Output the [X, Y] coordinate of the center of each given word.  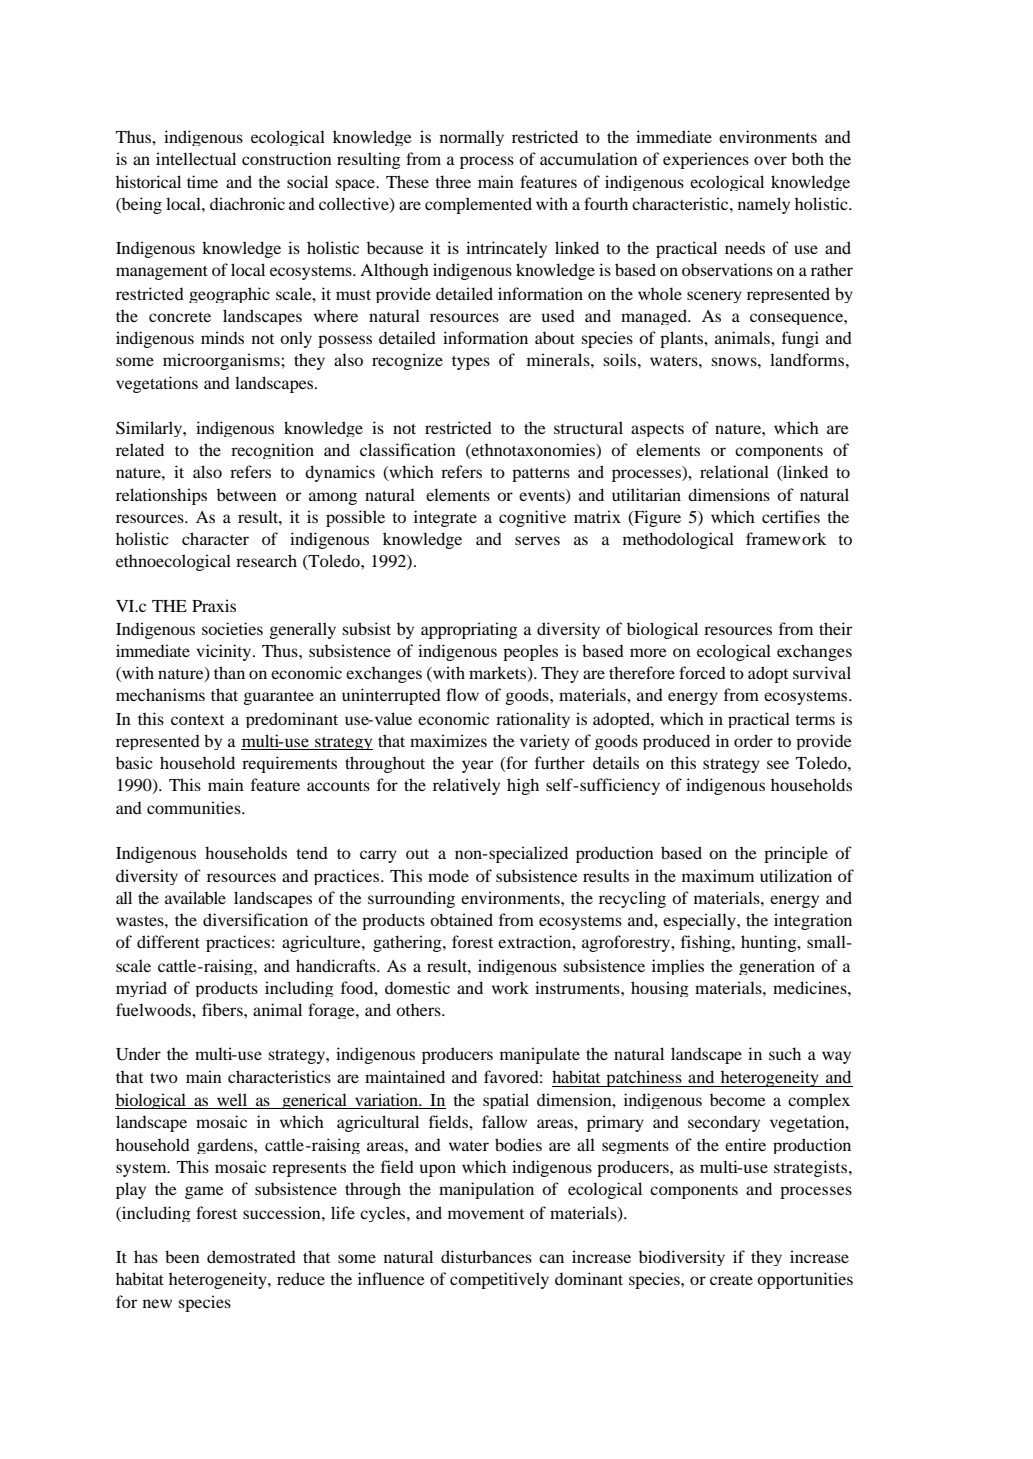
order [753, 740]
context [197, 720]
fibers [223, 1009]
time [202, 181]
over [770, 160]
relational [734, 471]
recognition [272, 451]
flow [462, 694]
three [453, 181]
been [182, 1256]
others [419, 1009]
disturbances [486, 1256]
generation [777, 967]
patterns [541, 475]
